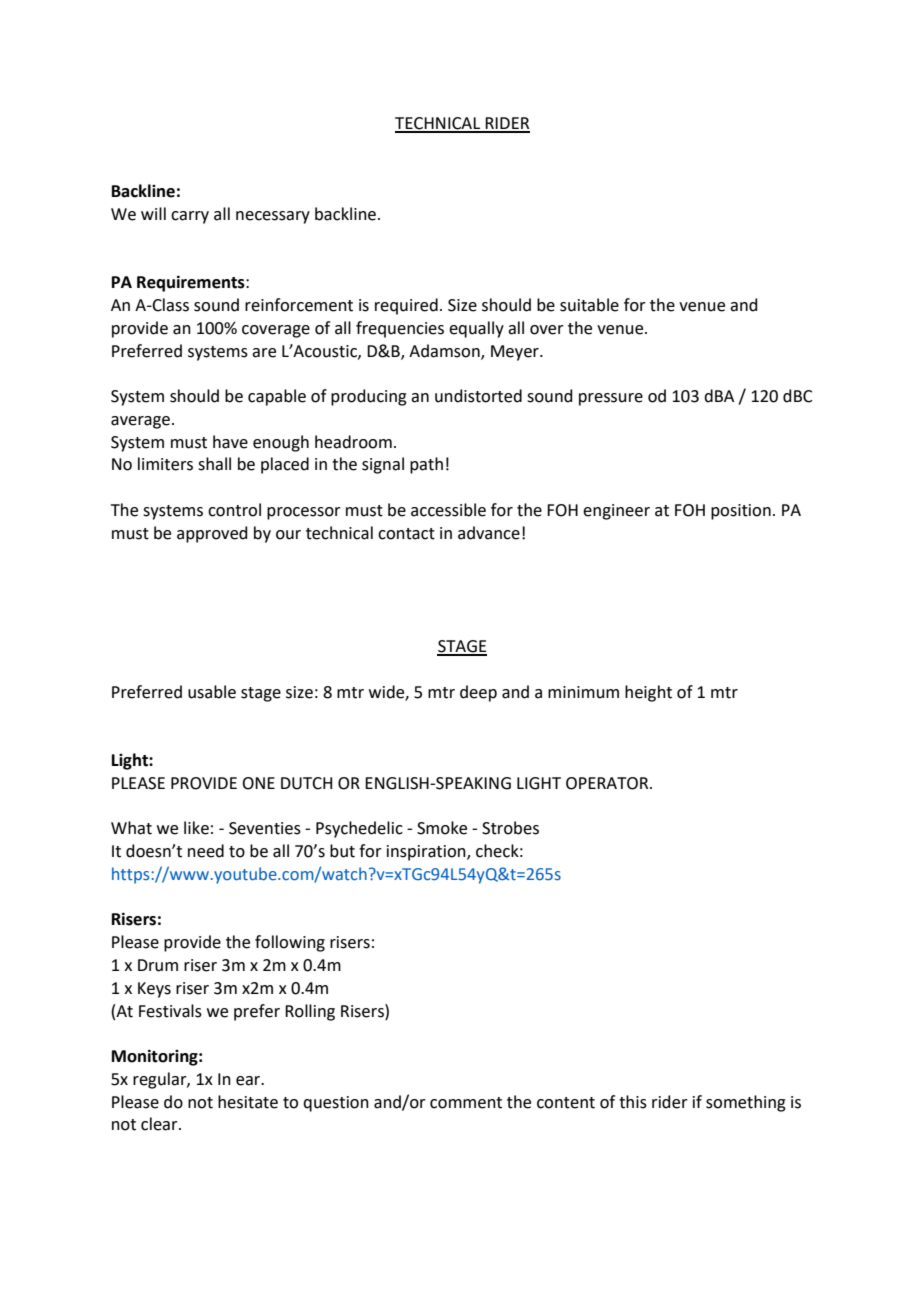 Image resolution: width=924 pixels, height=1308 pixels. Describe the element at coordinates (448, 510) in the image. I see `accessible` at that location.
